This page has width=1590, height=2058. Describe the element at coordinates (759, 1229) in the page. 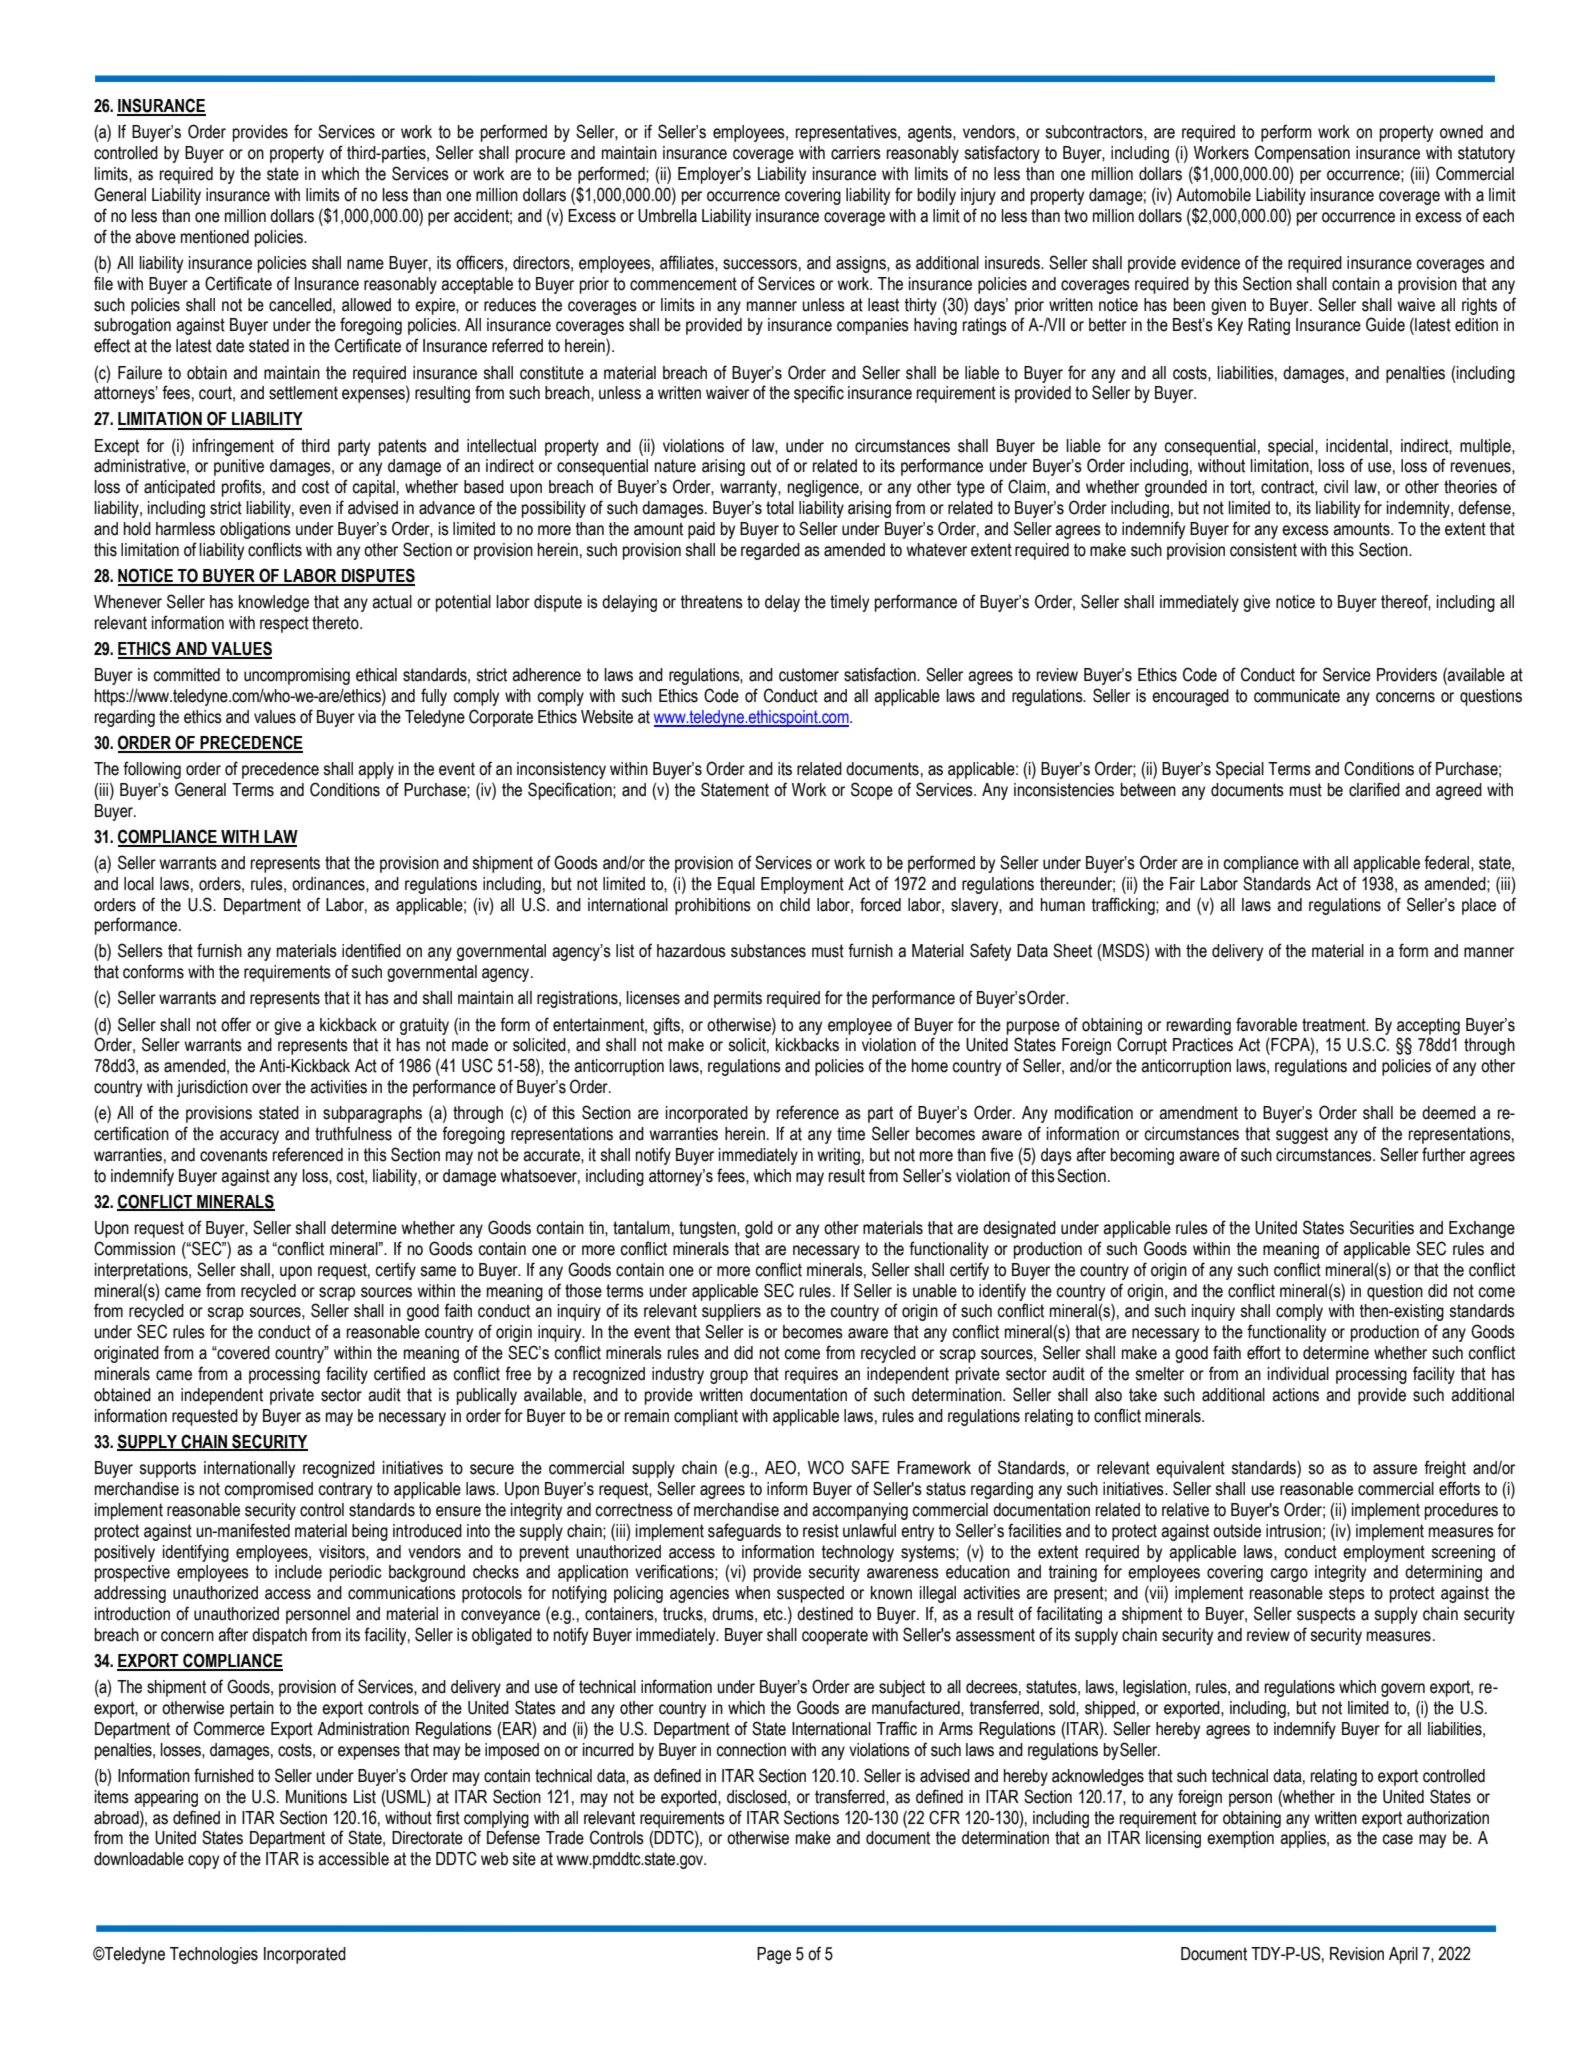

I see `gold` at that location.
